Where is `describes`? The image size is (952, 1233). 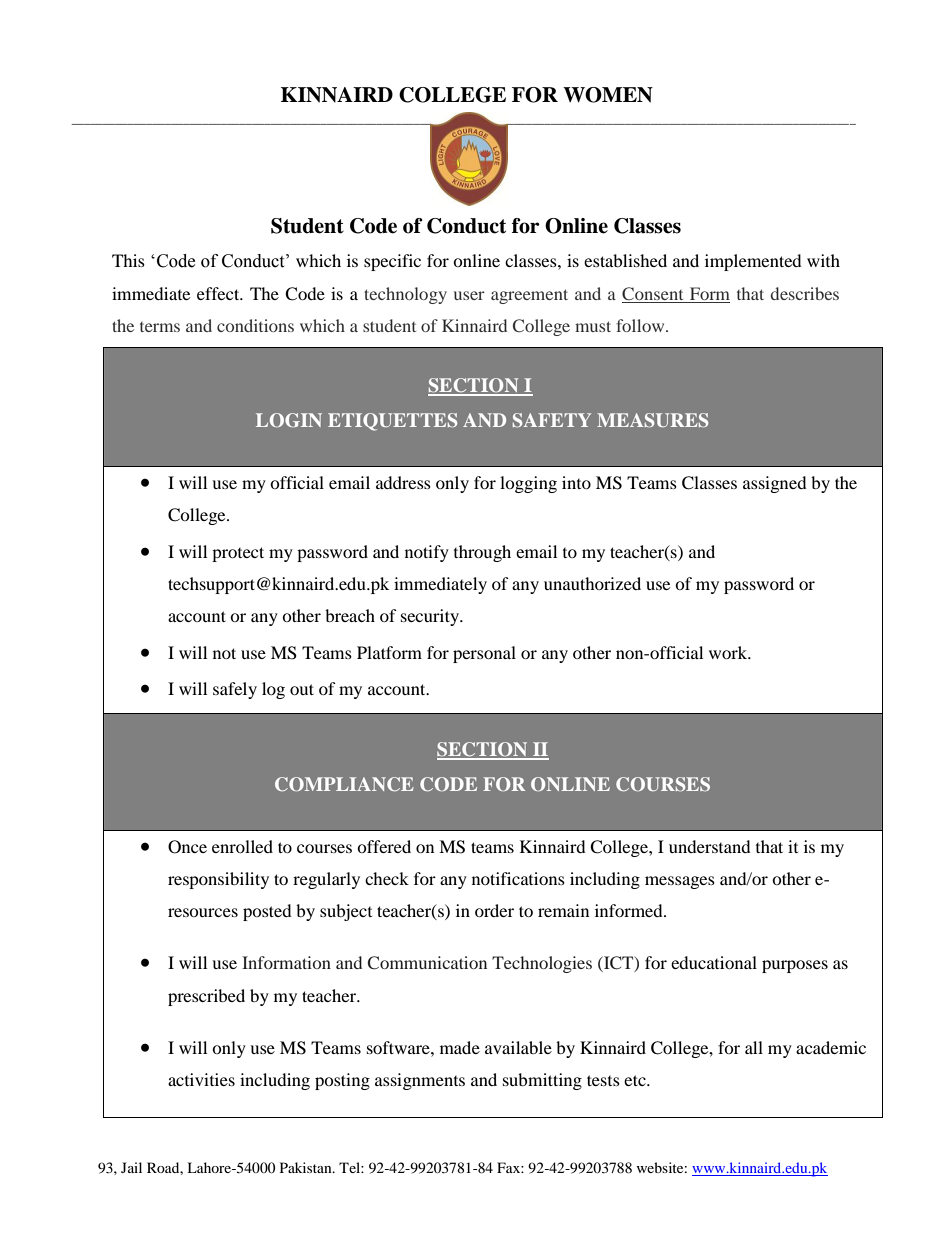 describes is located at coordinates (805, 293).
